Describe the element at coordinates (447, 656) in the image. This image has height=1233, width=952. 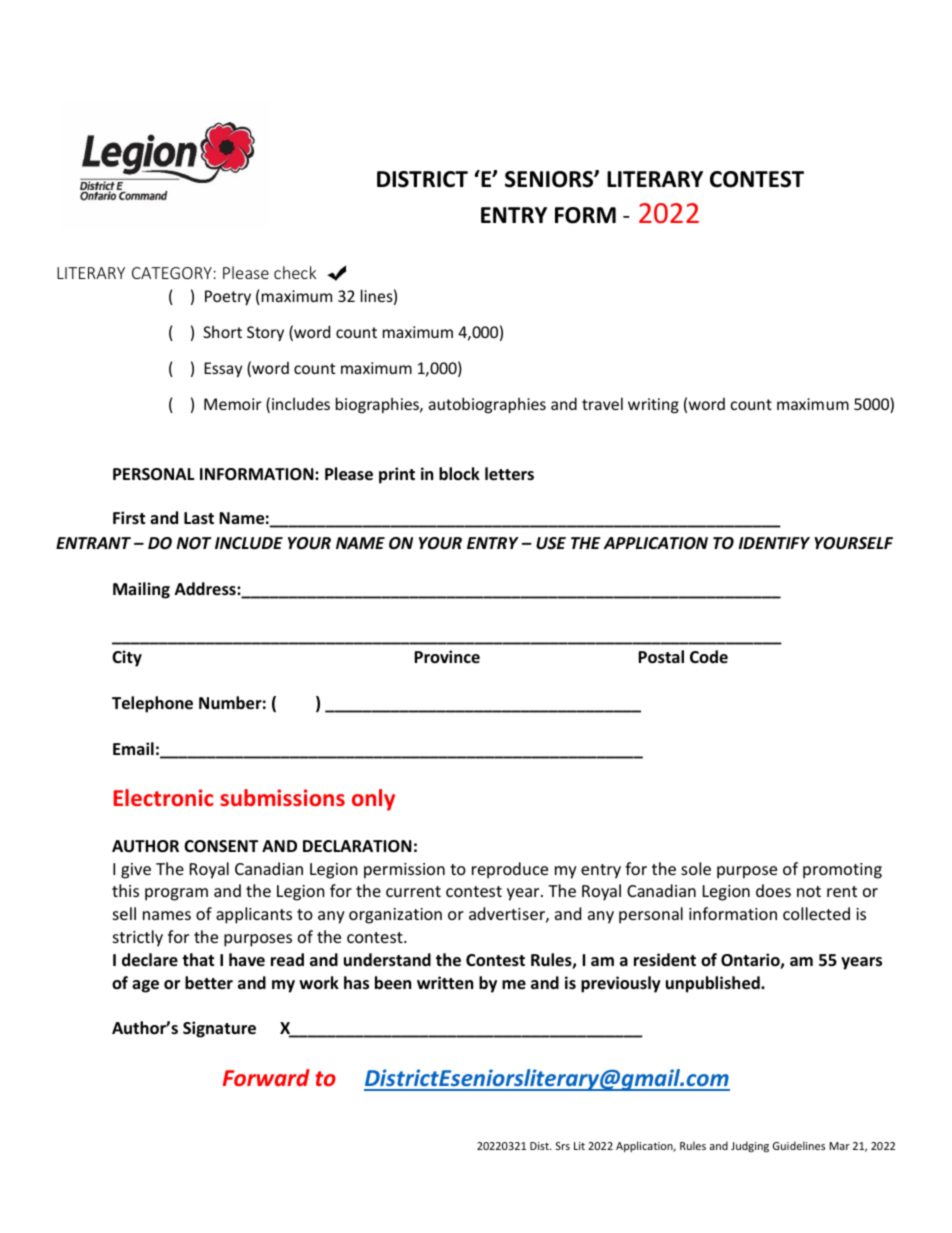
I see `Province` at that location.
